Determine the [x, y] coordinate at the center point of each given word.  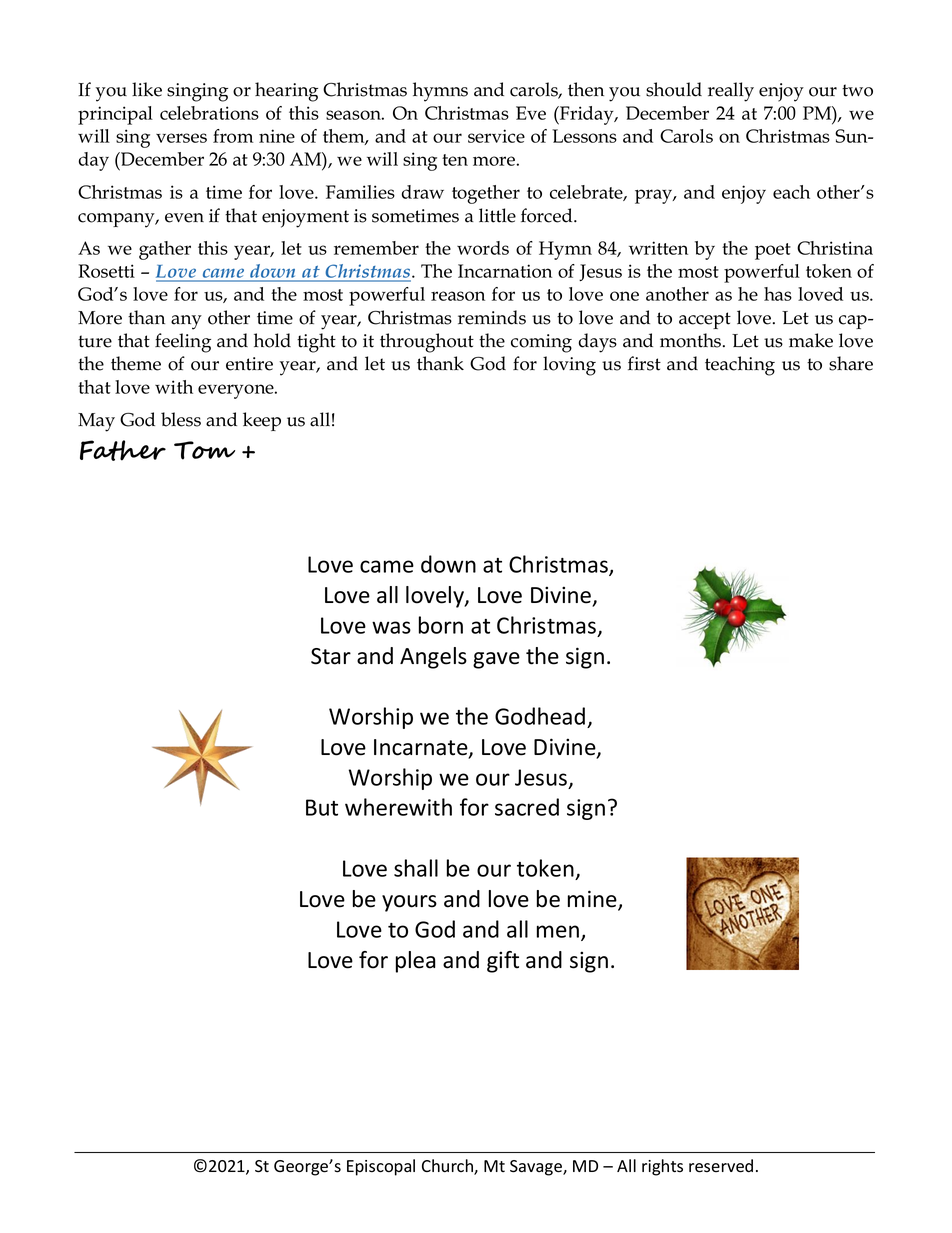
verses [181, 138]
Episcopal [381, 1167]
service [496, 136]
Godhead [540, 716]
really [731, 92]
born [441, 625]
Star [331, 656]
